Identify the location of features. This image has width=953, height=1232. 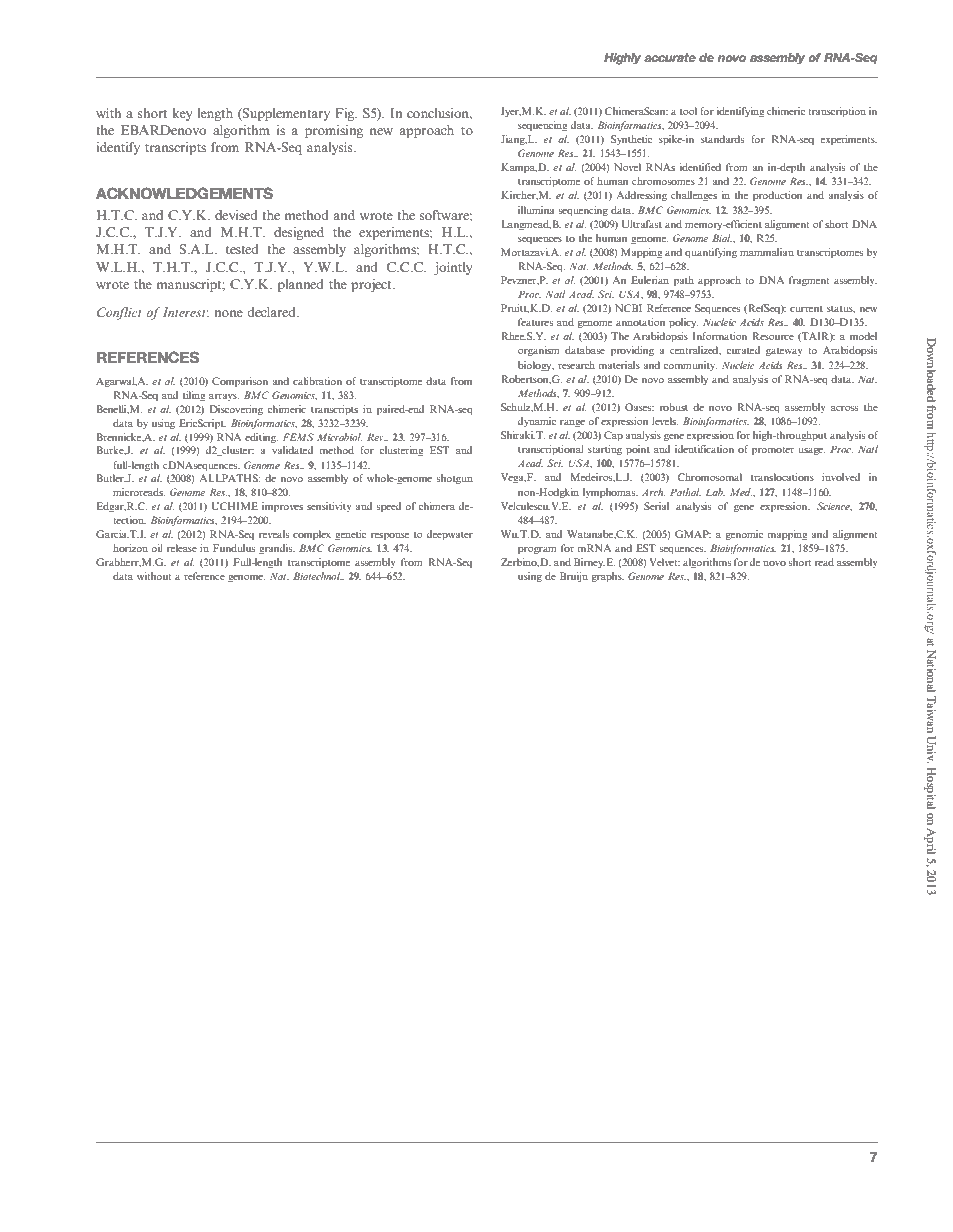
(535, 322).
